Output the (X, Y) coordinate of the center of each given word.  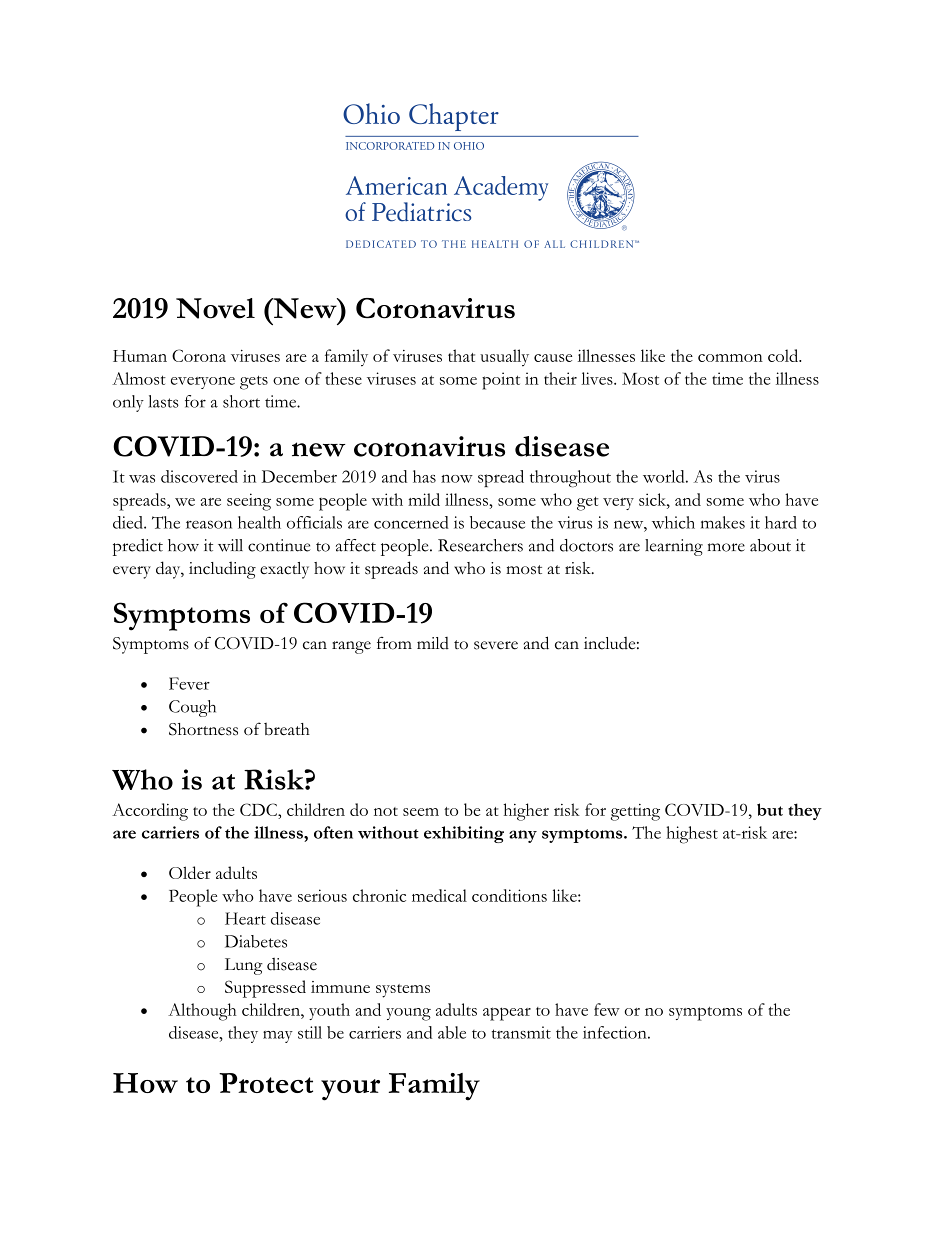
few (607, 1009)
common (730, 358)
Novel (215, 308)
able (452, 1032)
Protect (266, 1083)
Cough (192, 708)
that (461, 355)
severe (496, 645)
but (770, 809)
